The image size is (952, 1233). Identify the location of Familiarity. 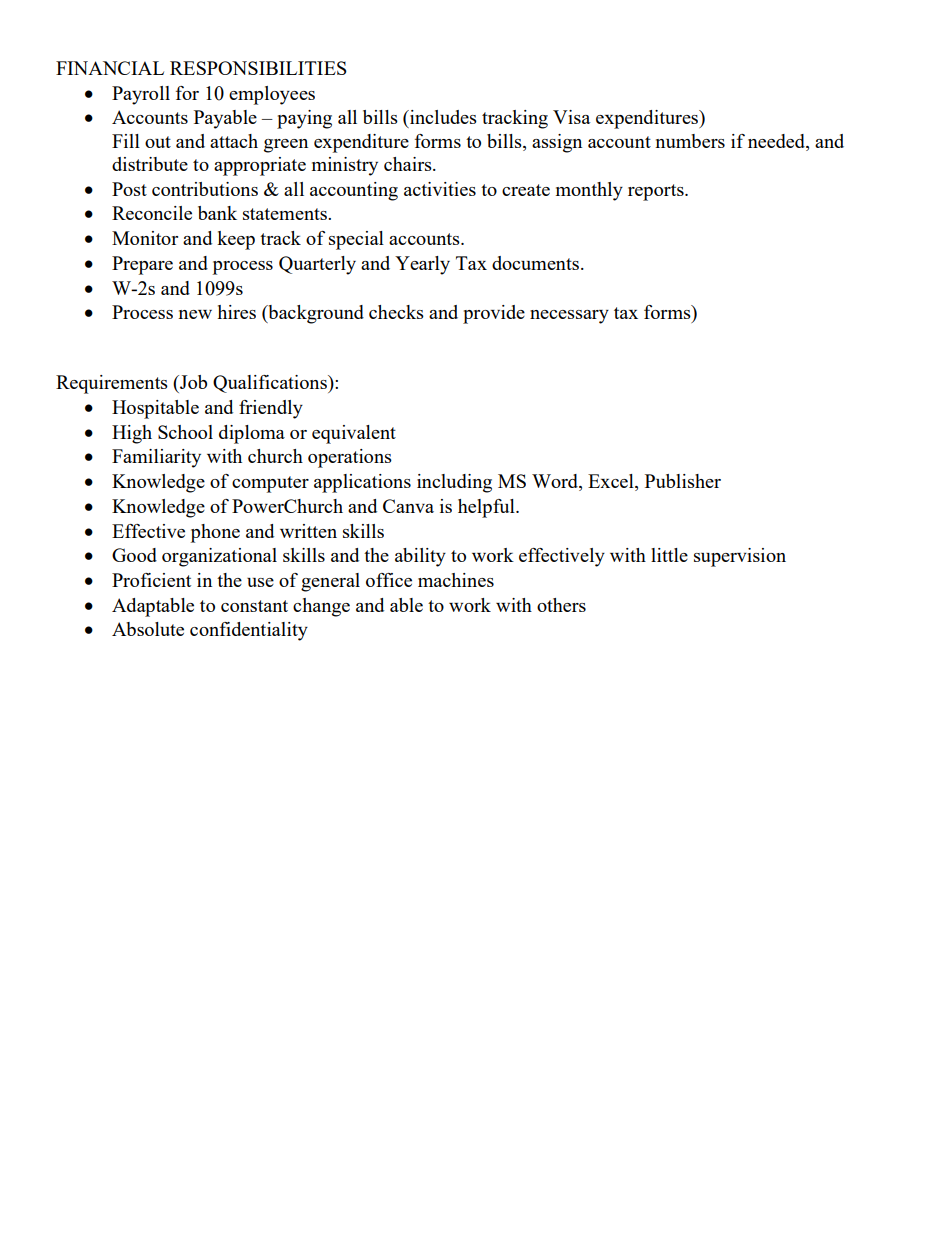
(156, 458).
